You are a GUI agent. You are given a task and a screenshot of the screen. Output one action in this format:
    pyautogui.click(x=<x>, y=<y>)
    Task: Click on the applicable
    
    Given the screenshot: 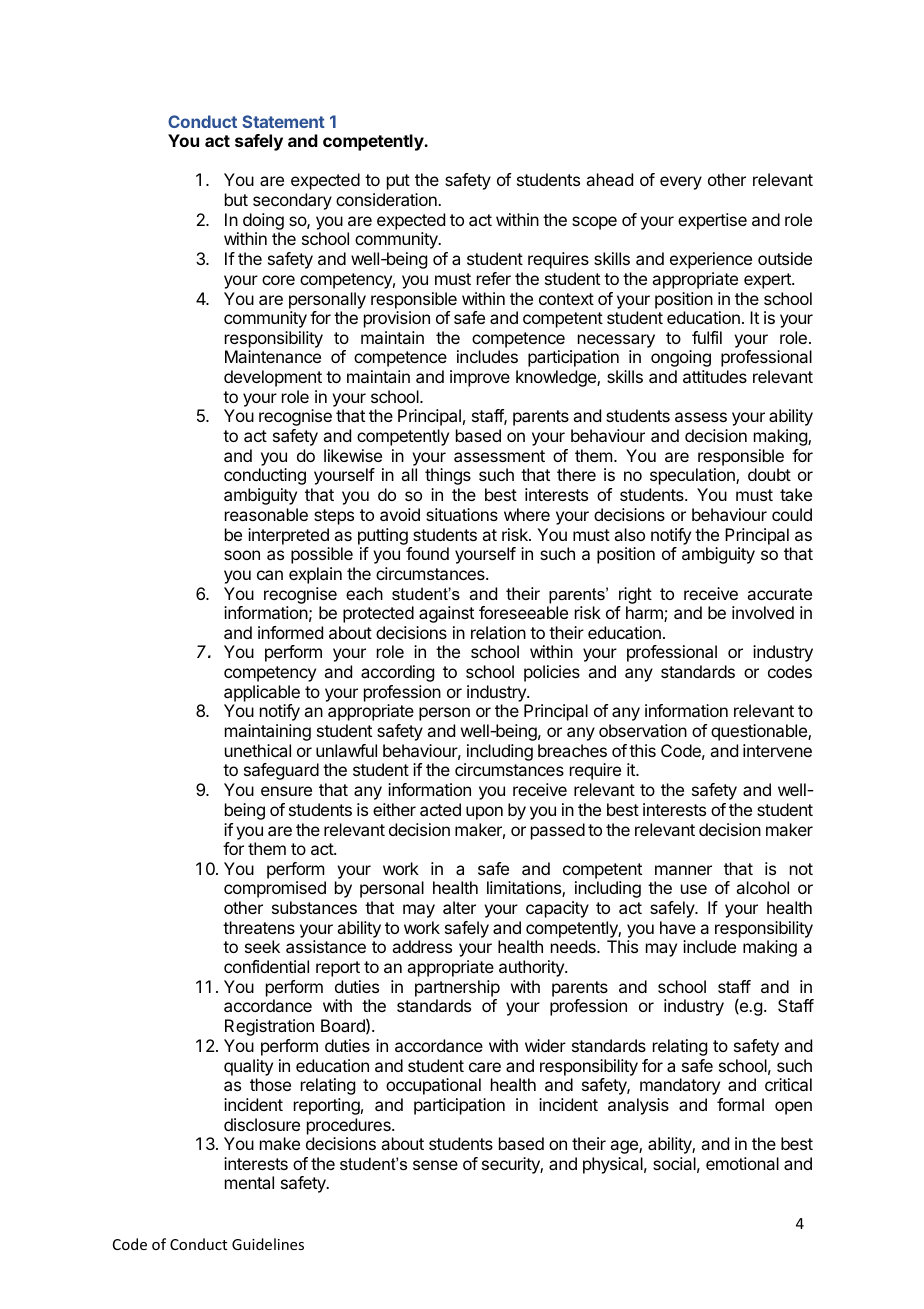 What is the action you would take?
    pyautogui.click(x=262, y=693)
